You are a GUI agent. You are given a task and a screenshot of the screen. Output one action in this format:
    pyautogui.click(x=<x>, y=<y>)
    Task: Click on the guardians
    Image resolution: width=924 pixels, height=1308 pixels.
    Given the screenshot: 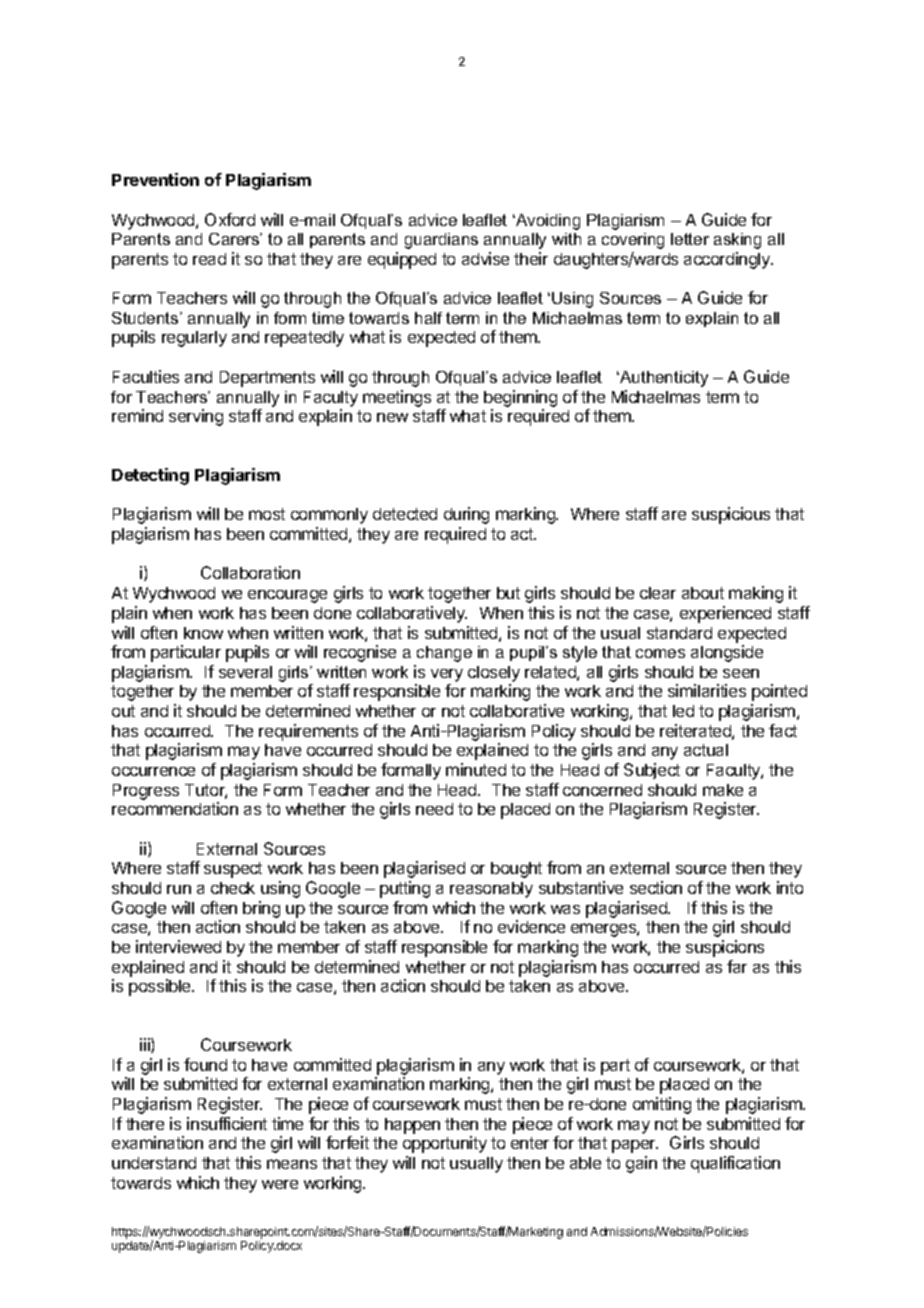 What is the action you would take?
    pyautogui.click(x=441, y=241)
